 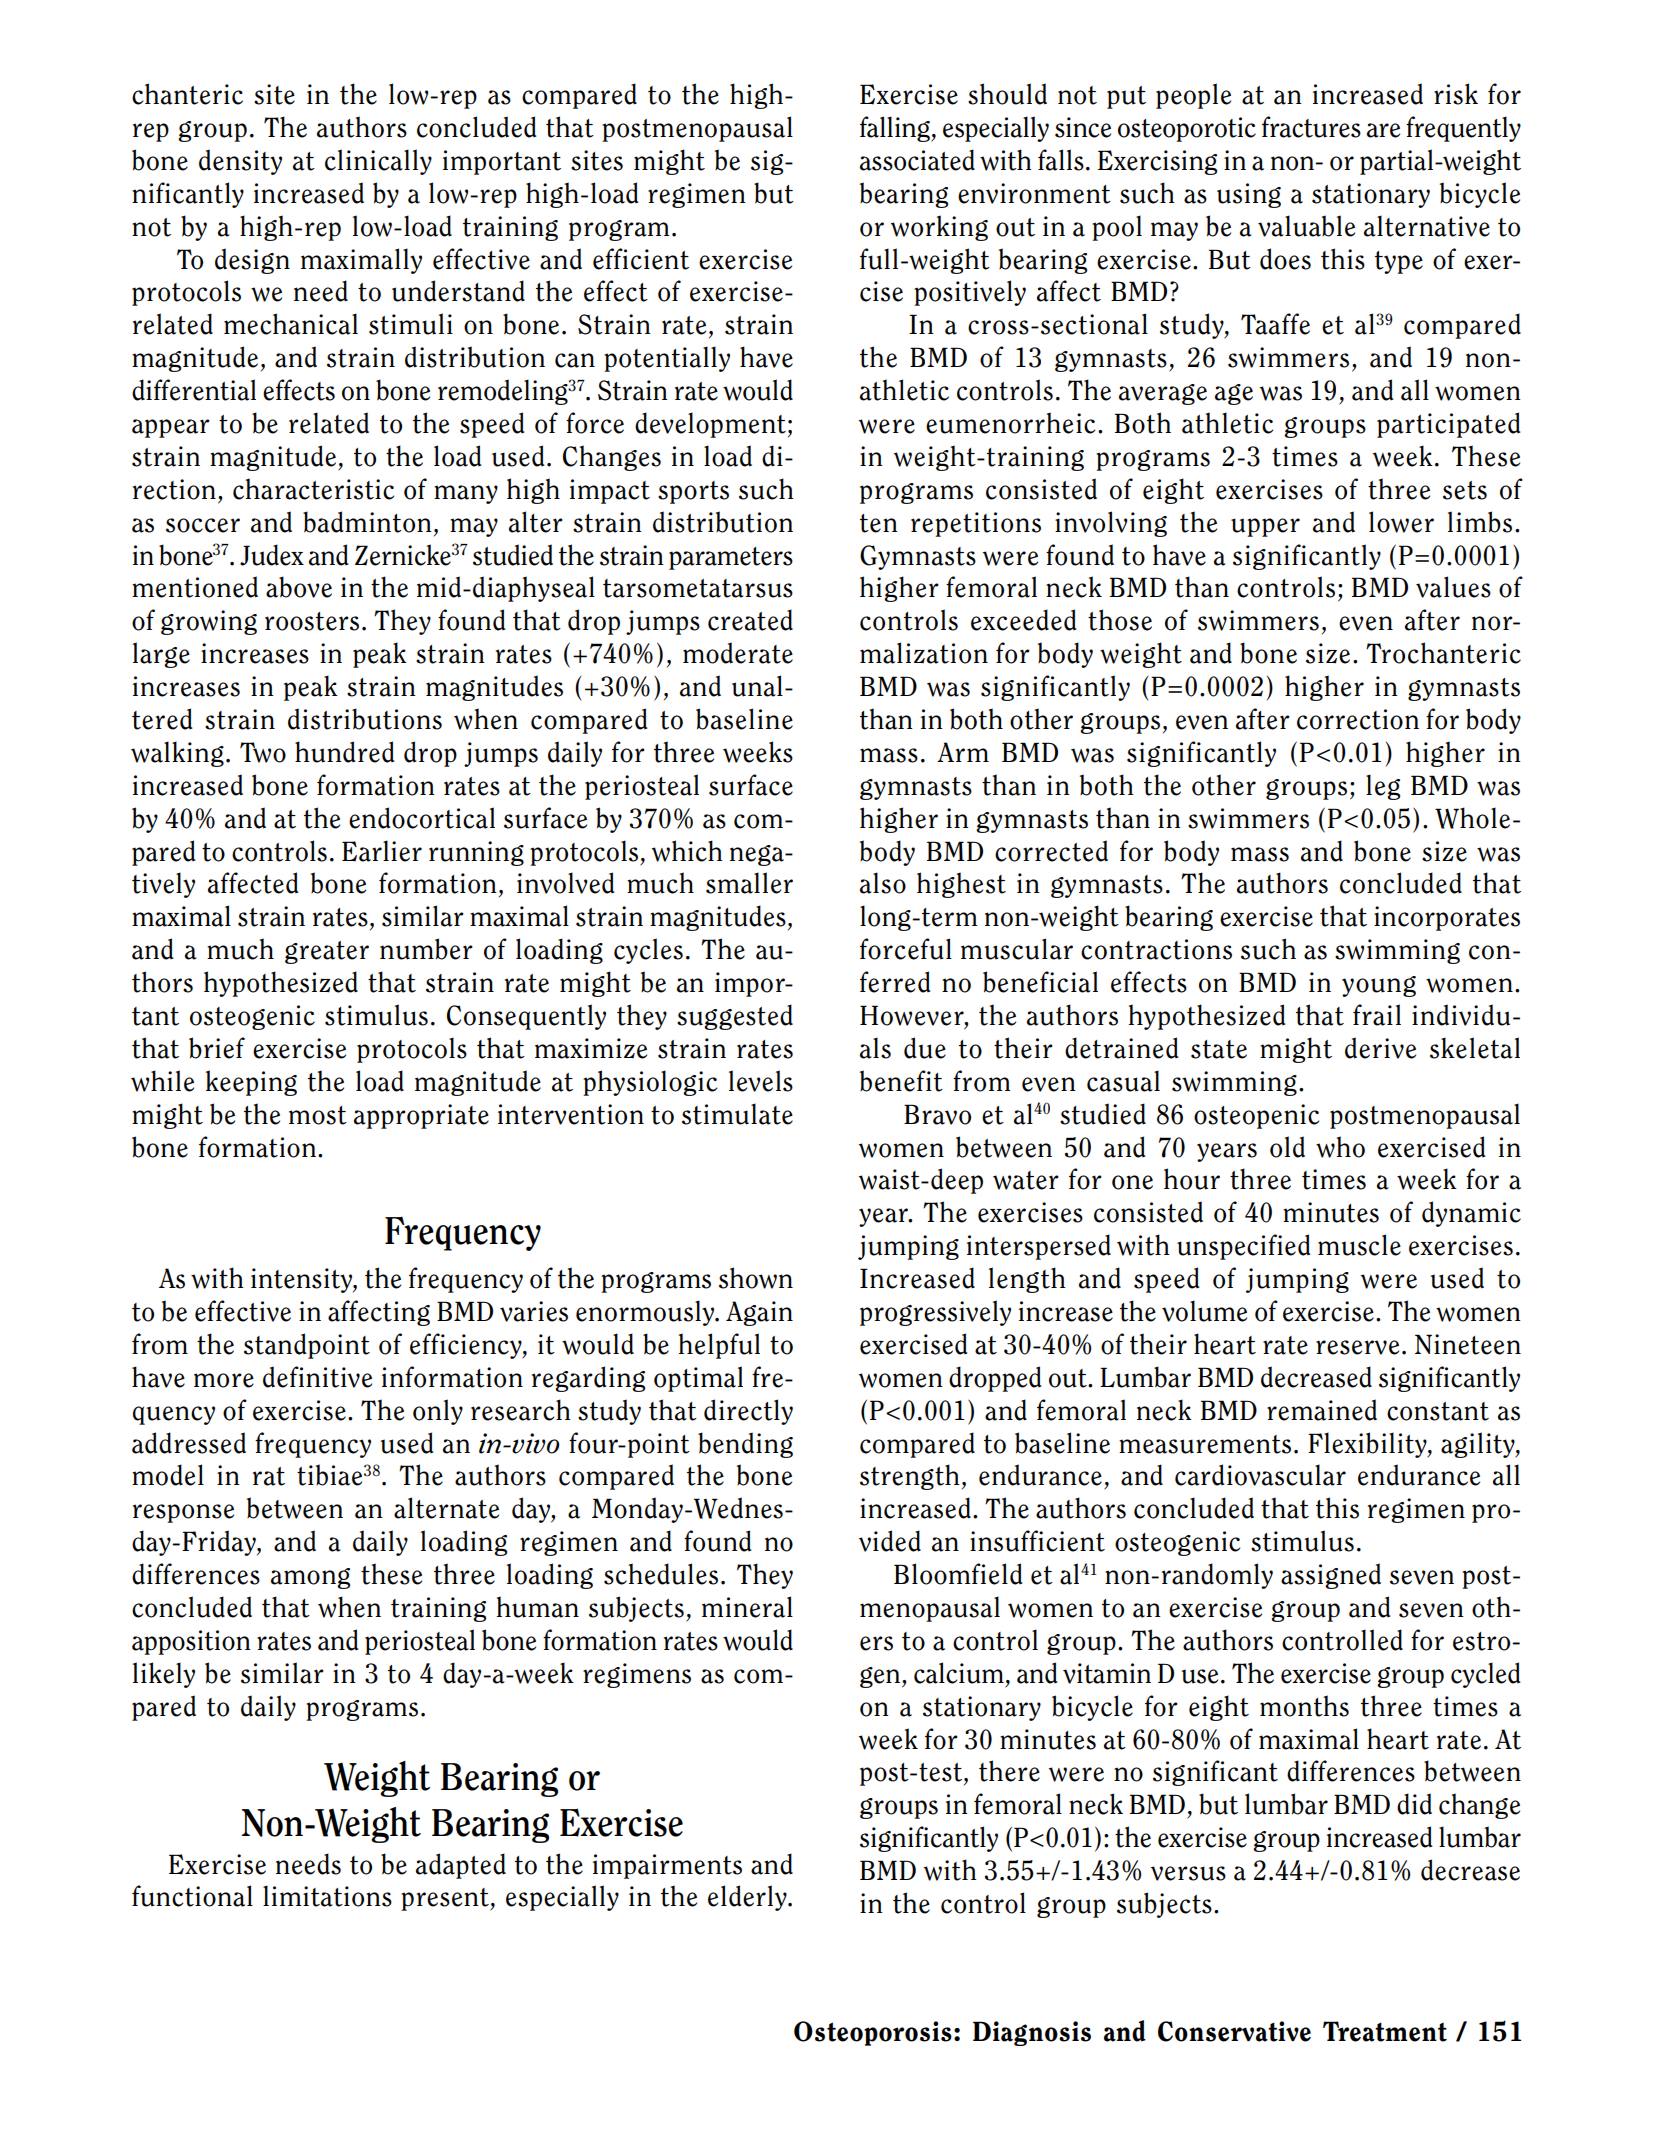 I want to click on falling, so click(x=896, y=129).
